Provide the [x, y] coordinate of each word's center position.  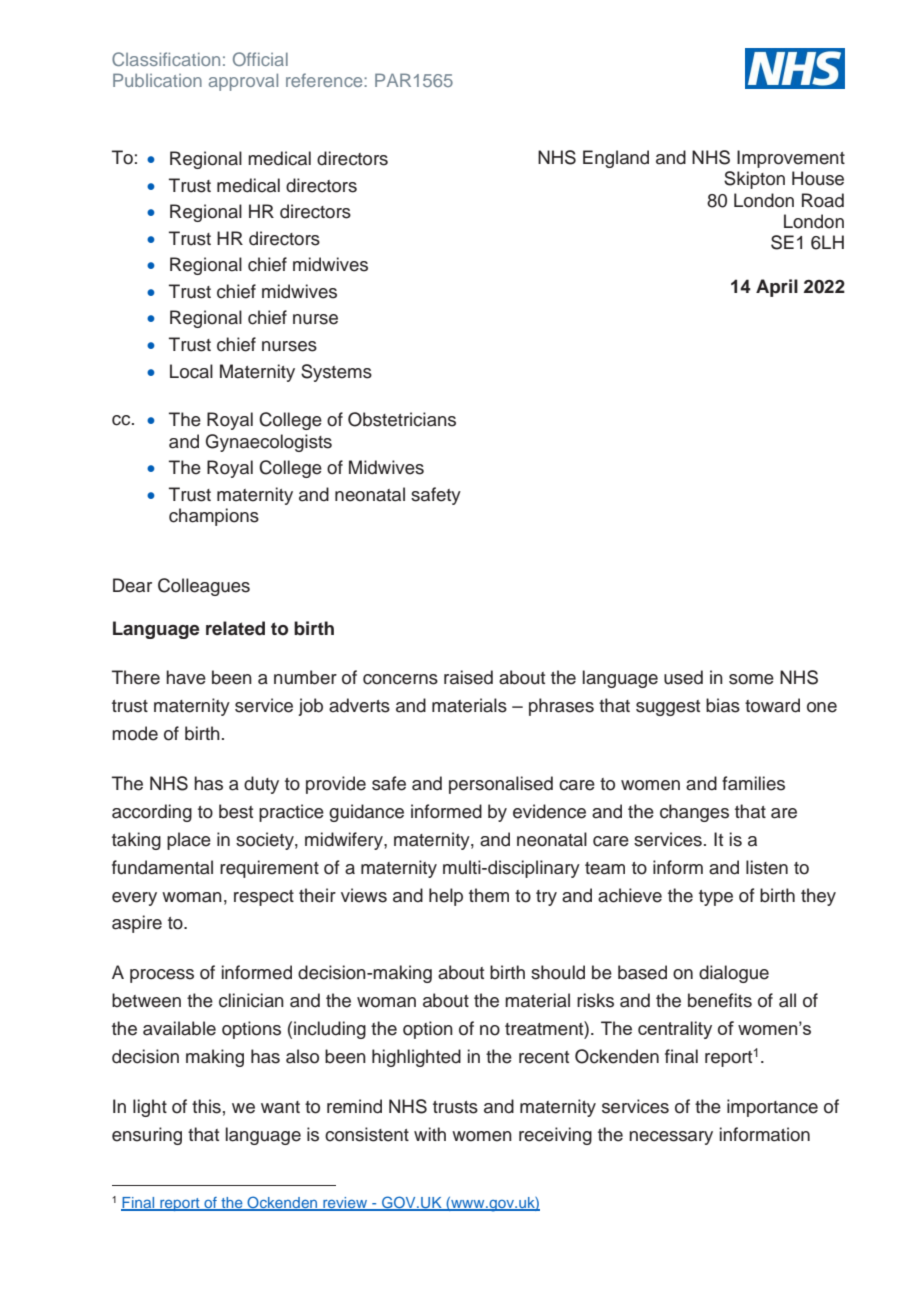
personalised [501, 785]
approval [243, 82]
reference [325, 80]
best [236, 811]
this [206, 1106]
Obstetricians [402, 419]
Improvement [791, 159]
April [777, 288]
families [753, 783]
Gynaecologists [269, 443]
